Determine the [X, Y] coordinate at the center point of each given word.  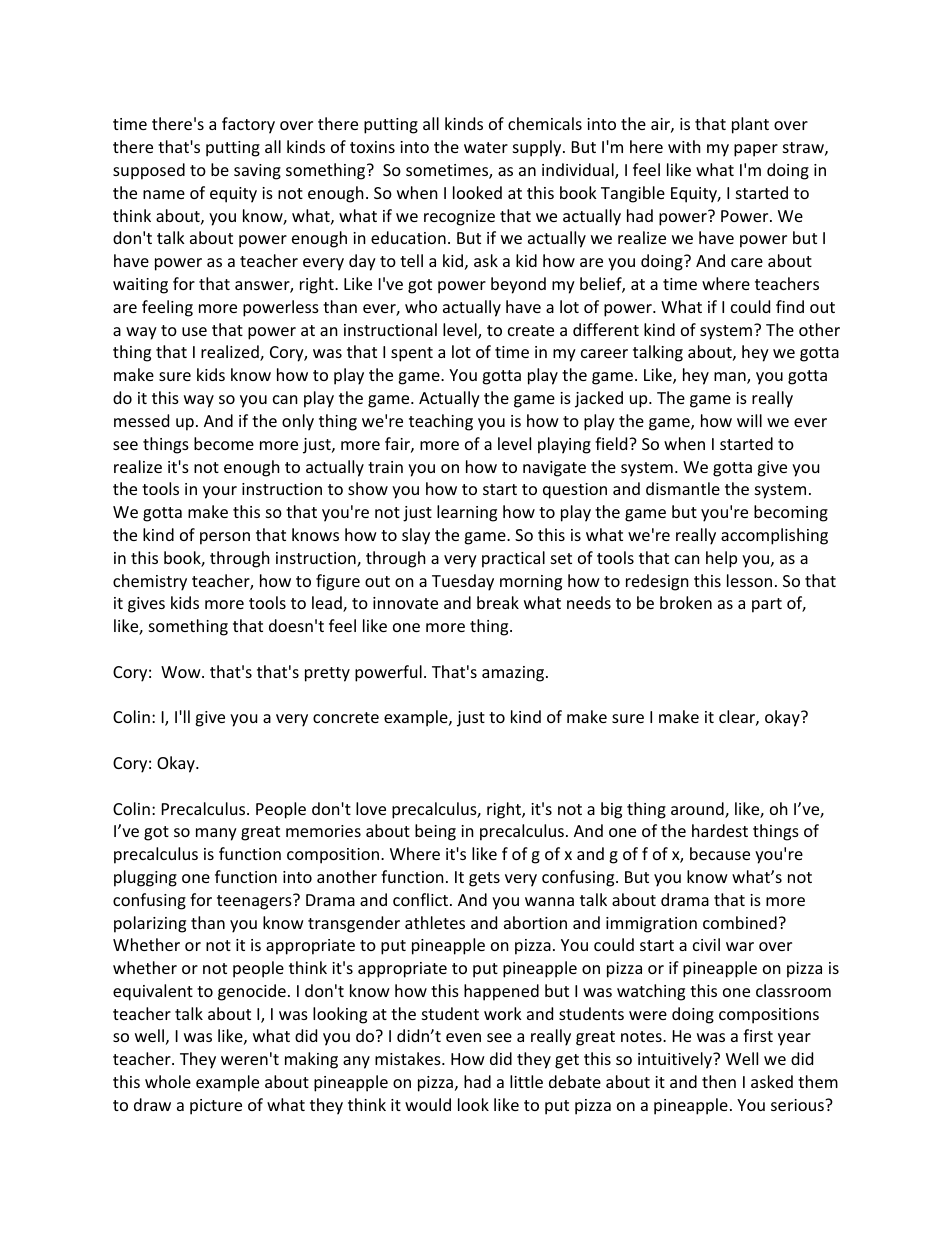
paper [756, 150]
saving [257, 172]
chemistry [150, 582]
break [498, 602]
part [767, 605]
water [486, 147]
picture [216, 1107]
